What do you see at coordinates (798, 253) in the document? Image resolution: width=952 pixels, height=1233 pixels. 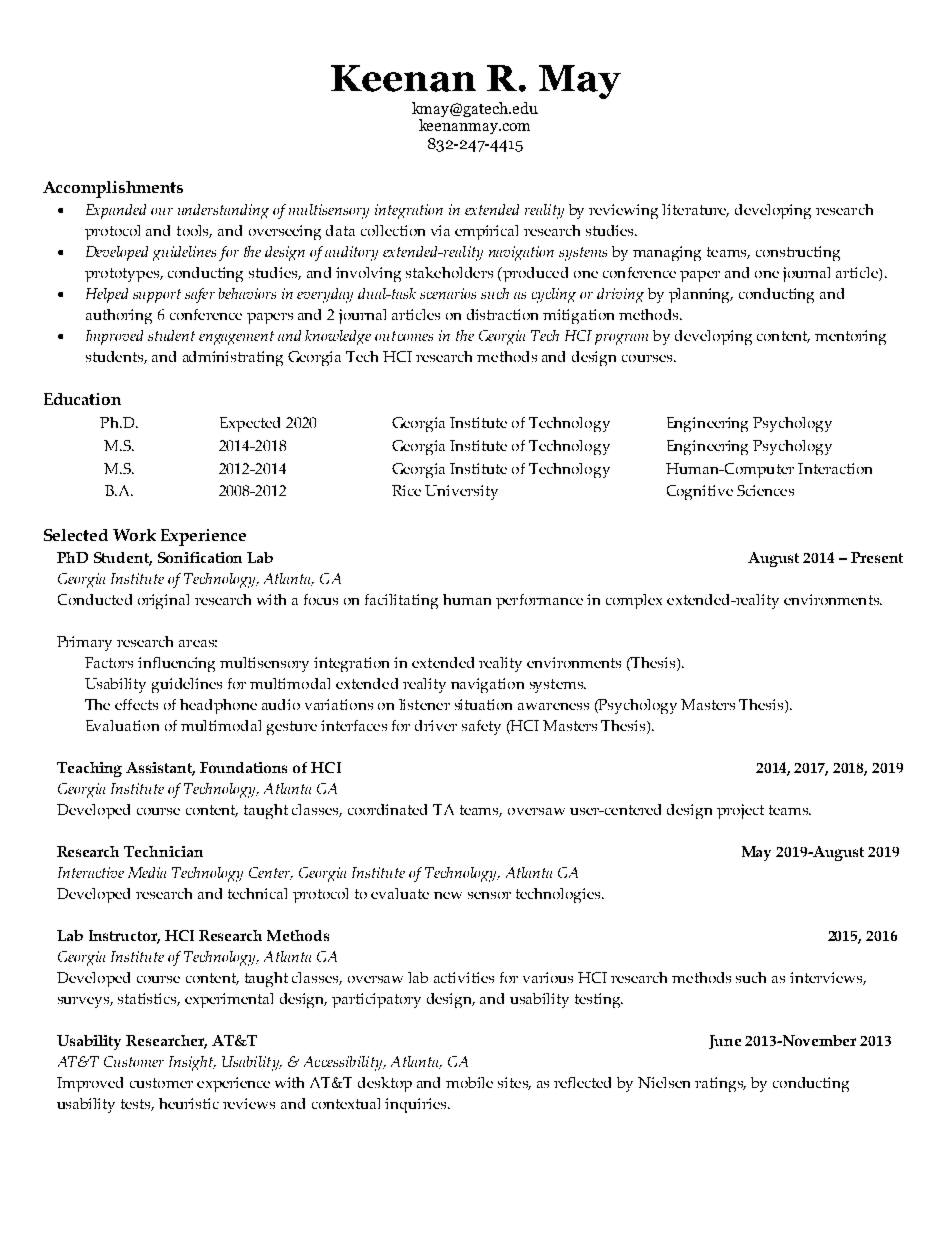 I see `constructing` at bounding box center [798, 253].
